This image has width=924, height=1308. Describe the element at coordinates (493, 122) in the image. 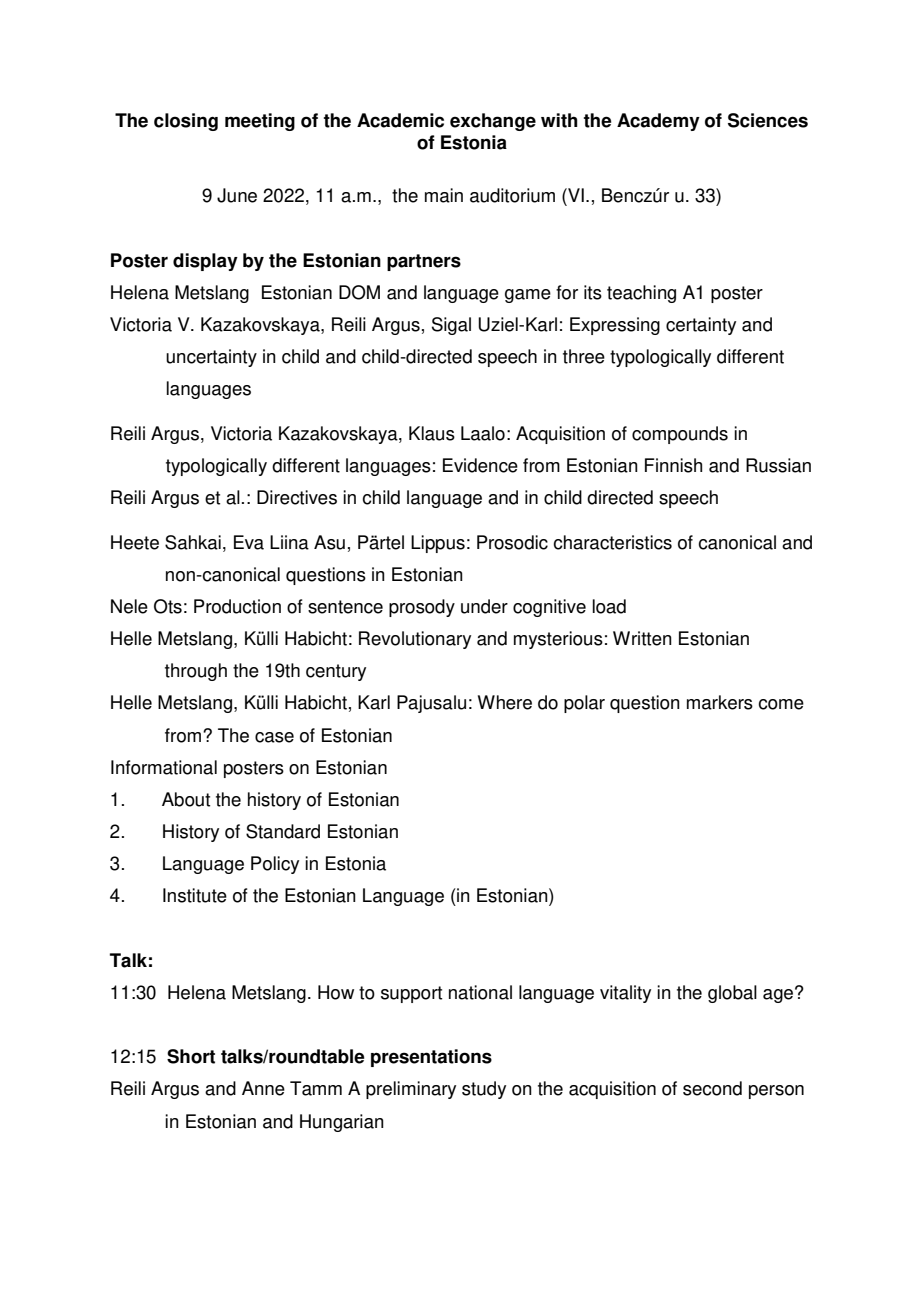

I see `exchange` at that location.
